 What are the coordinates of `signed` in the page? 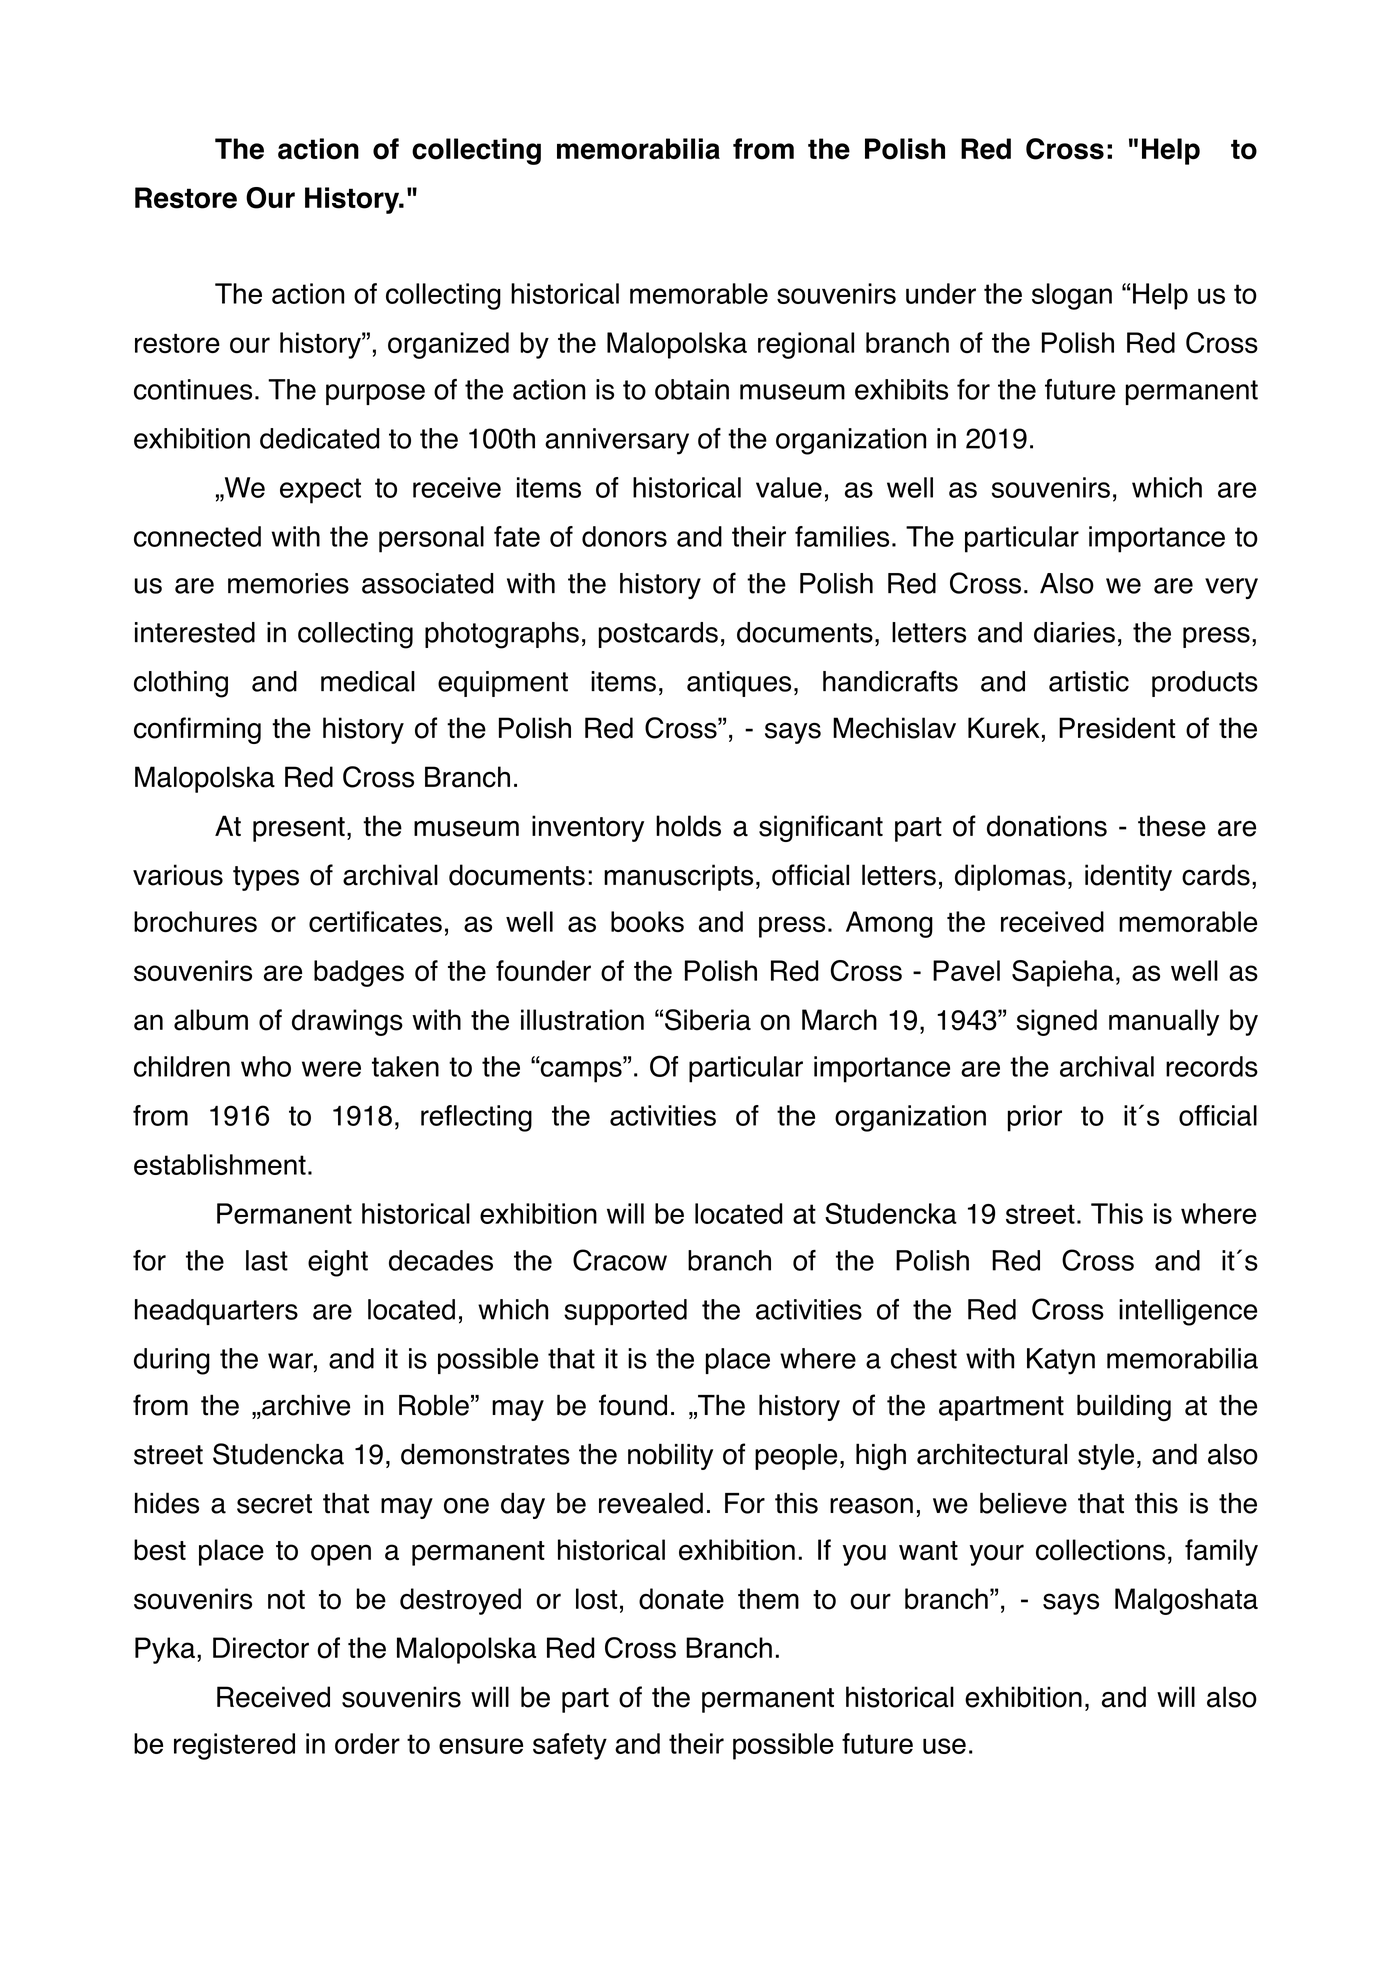 It's located at (1057, 1022).
